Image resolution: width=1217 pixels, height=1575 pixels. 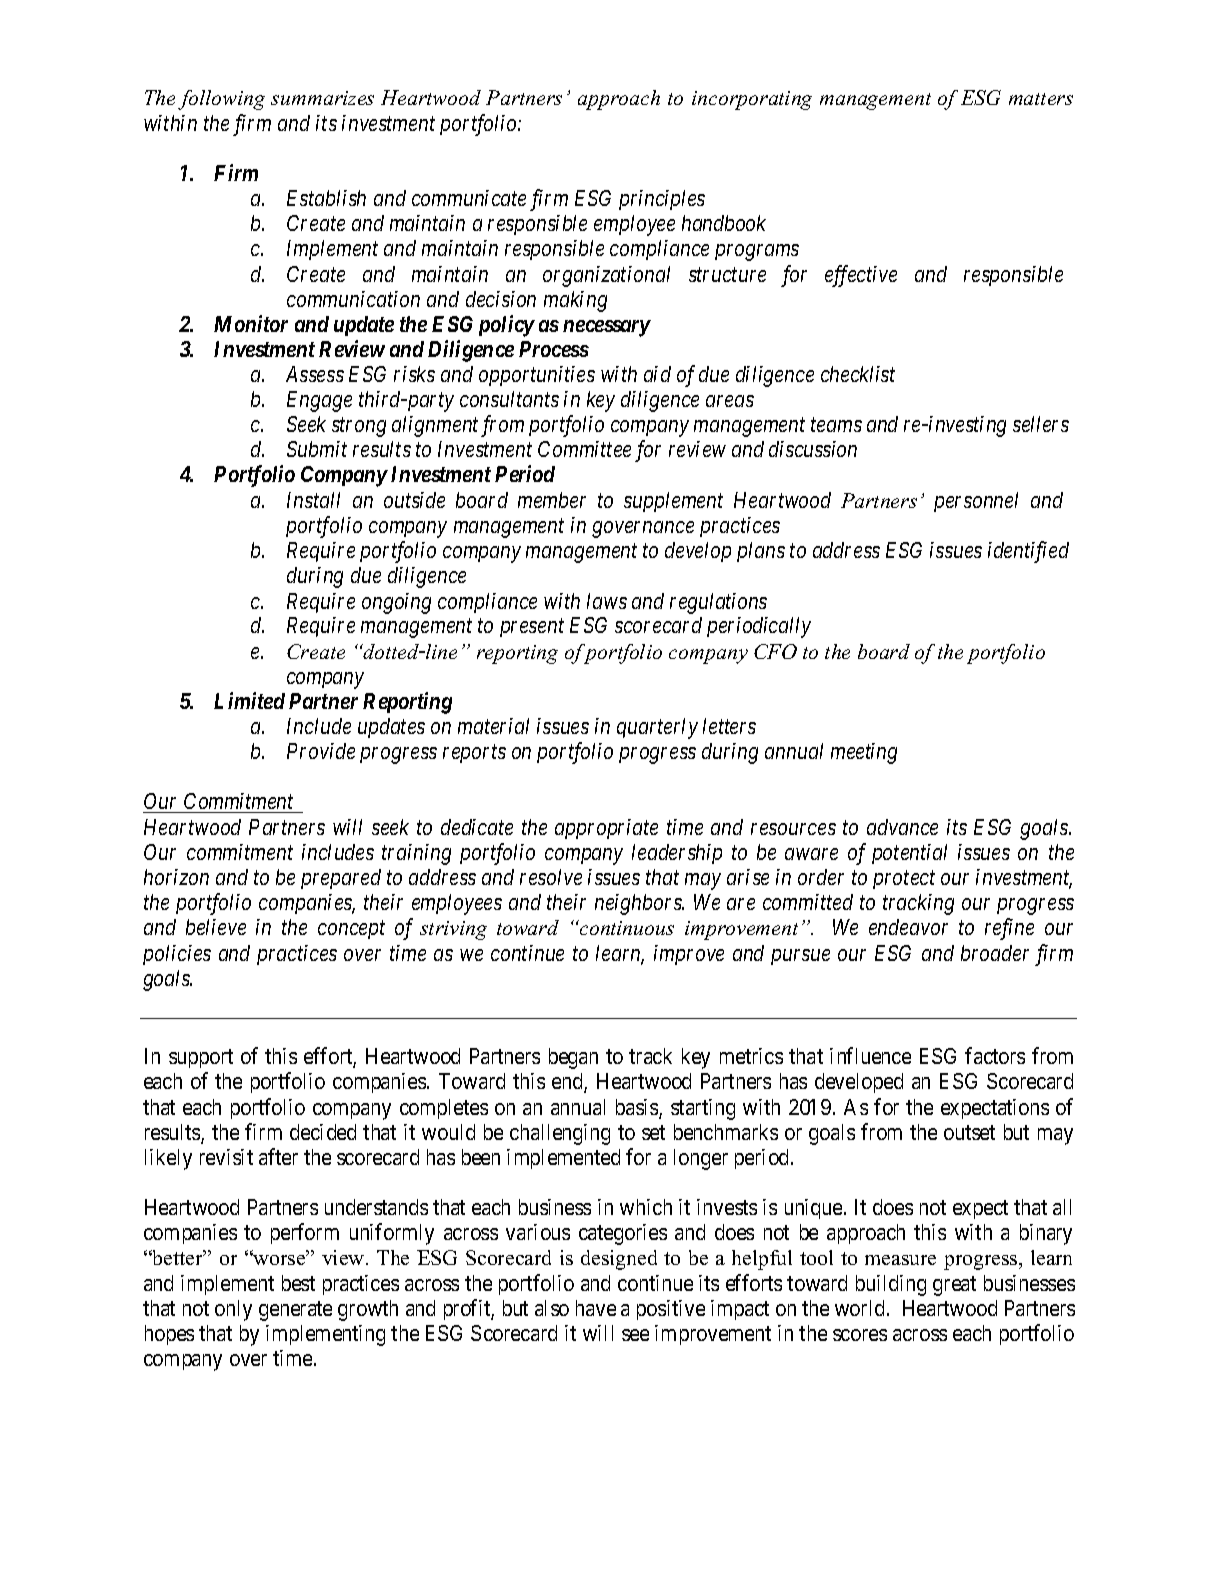 What do you see at coordinates (322, 98) in the document?
I see `summarizes` at bounding box center [322, 98].
